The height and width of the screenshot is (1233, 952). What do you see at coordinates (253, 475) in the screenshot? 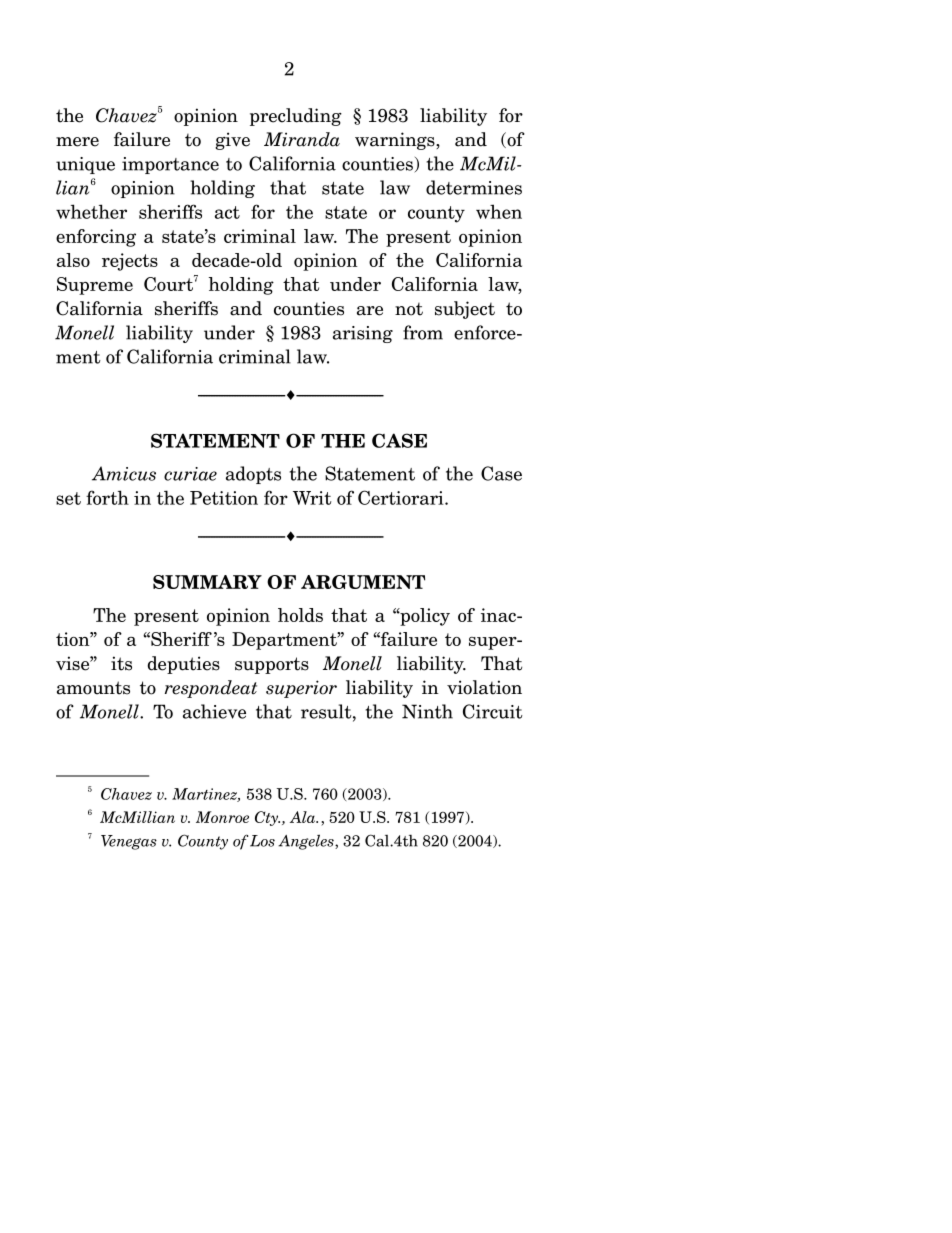
I see `adopts` at bounding box center [253, 475].
